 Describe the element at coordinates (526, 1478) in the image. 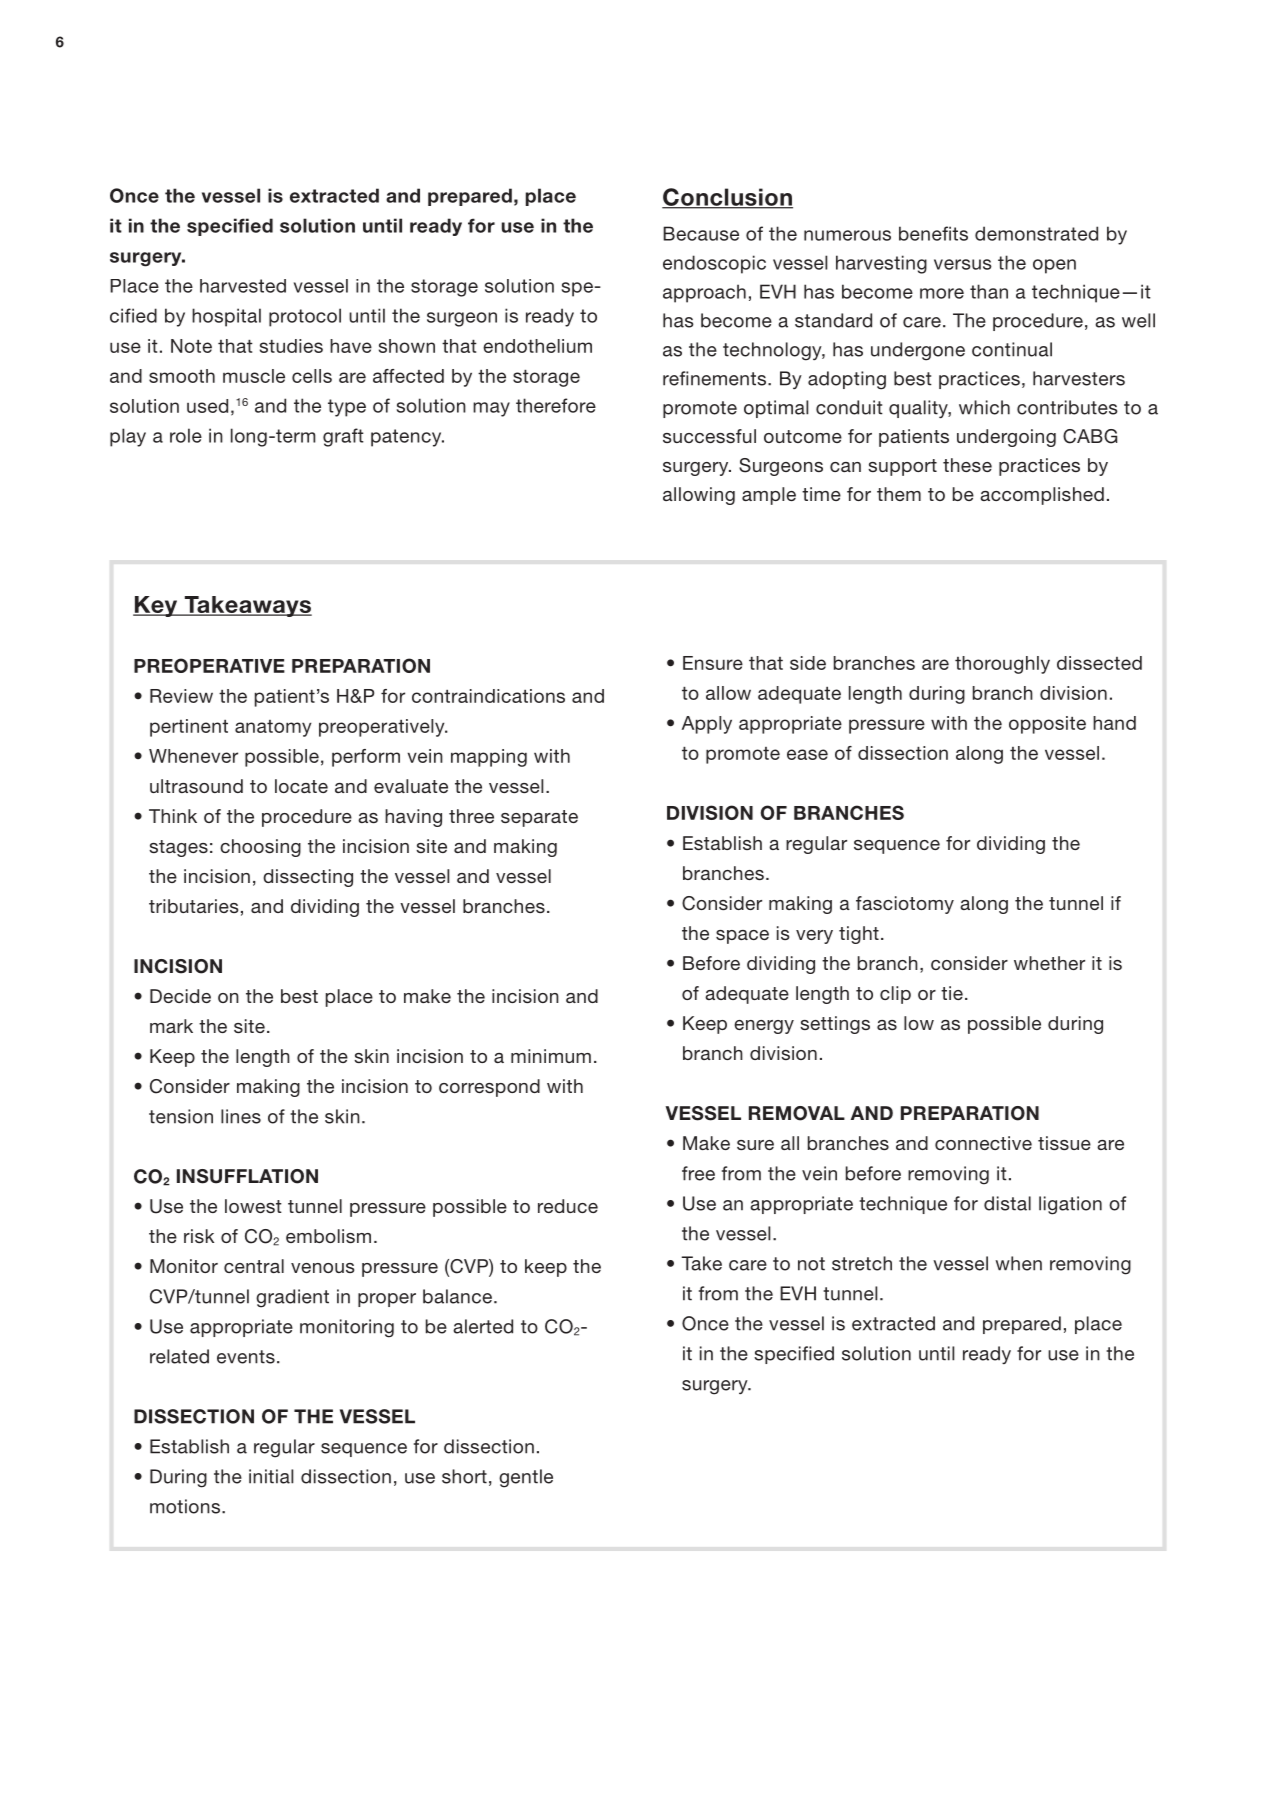

I see `gentle` at that location.
